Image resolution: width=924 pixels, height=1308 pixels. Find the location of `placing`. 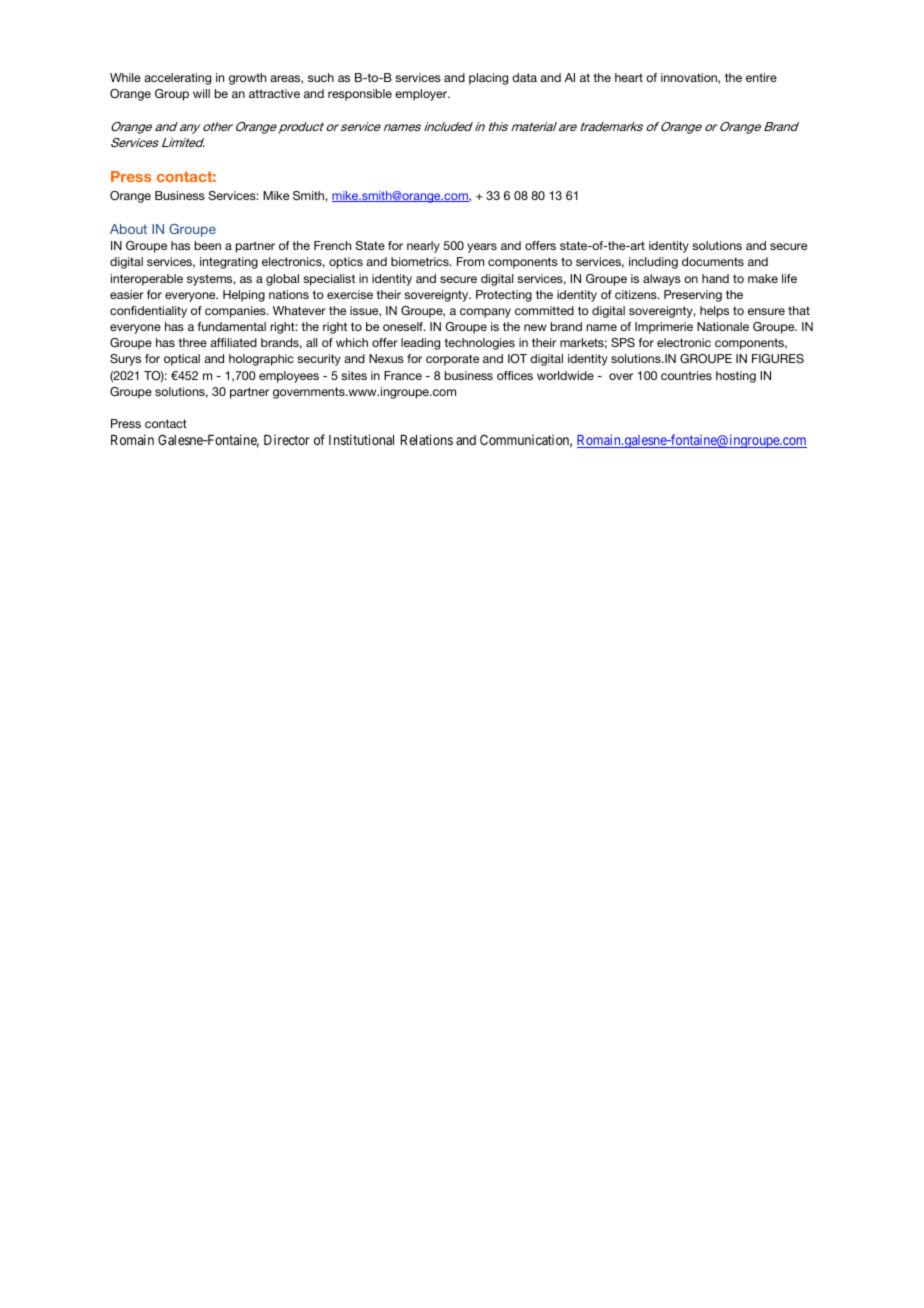

placing is located at coordinates (488, 79).
